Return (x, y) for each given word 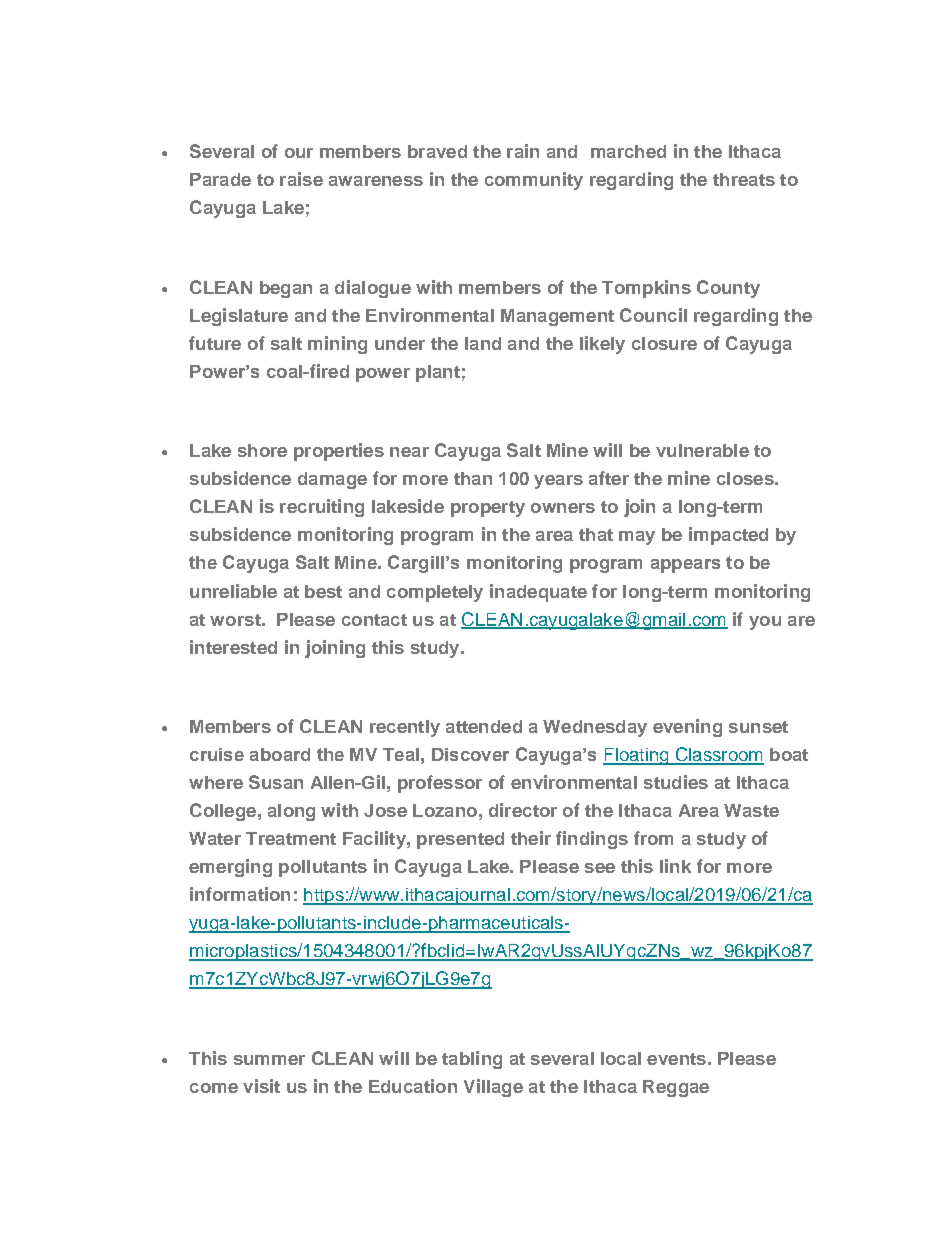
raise (301, 179)
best (323, 591)
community (534, 181)
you (765, 623)
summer (269, 1060)
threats (744, 179)
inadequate (538, 593)
